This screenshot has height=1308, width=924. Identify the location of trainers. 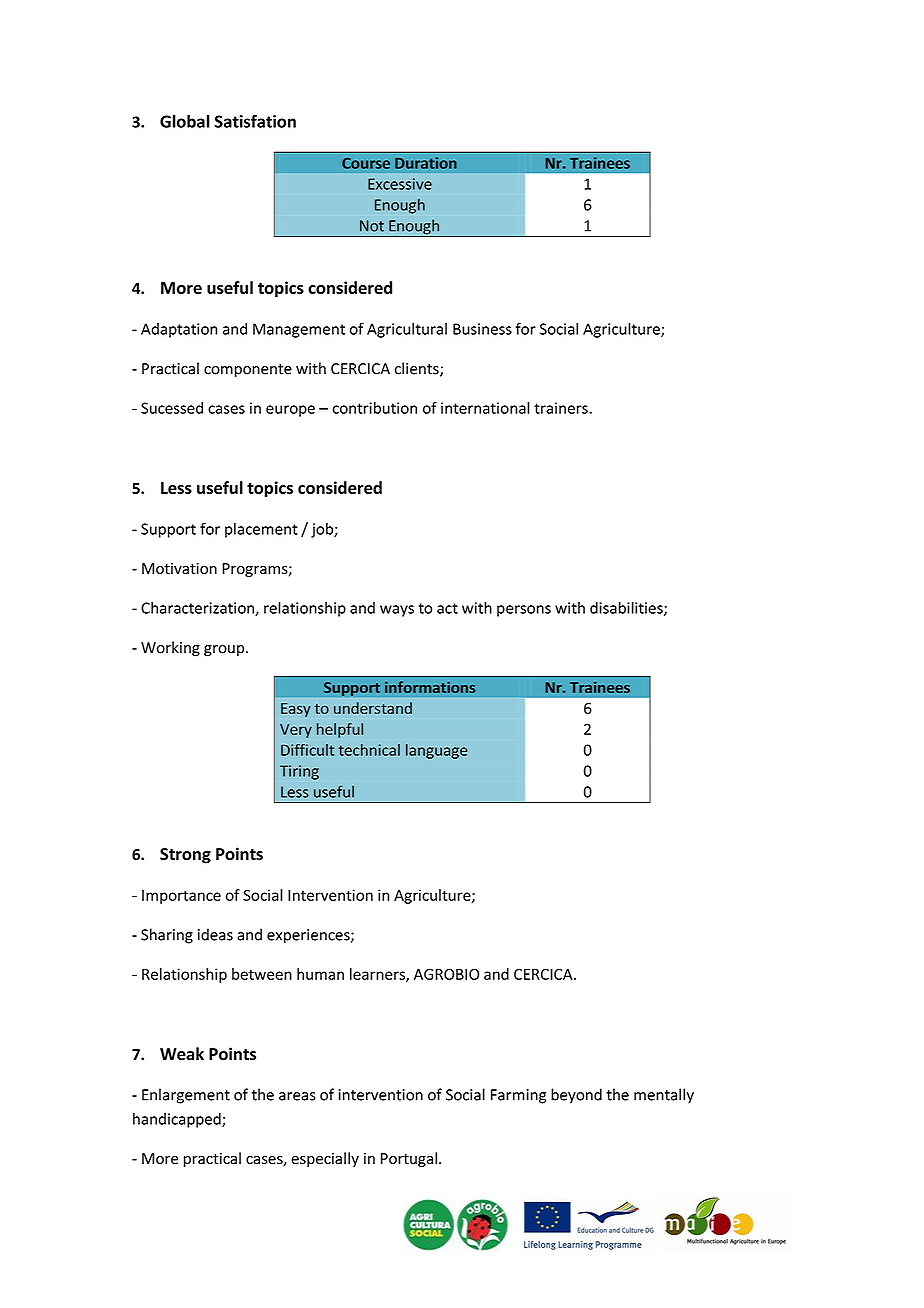
(562, 408).
